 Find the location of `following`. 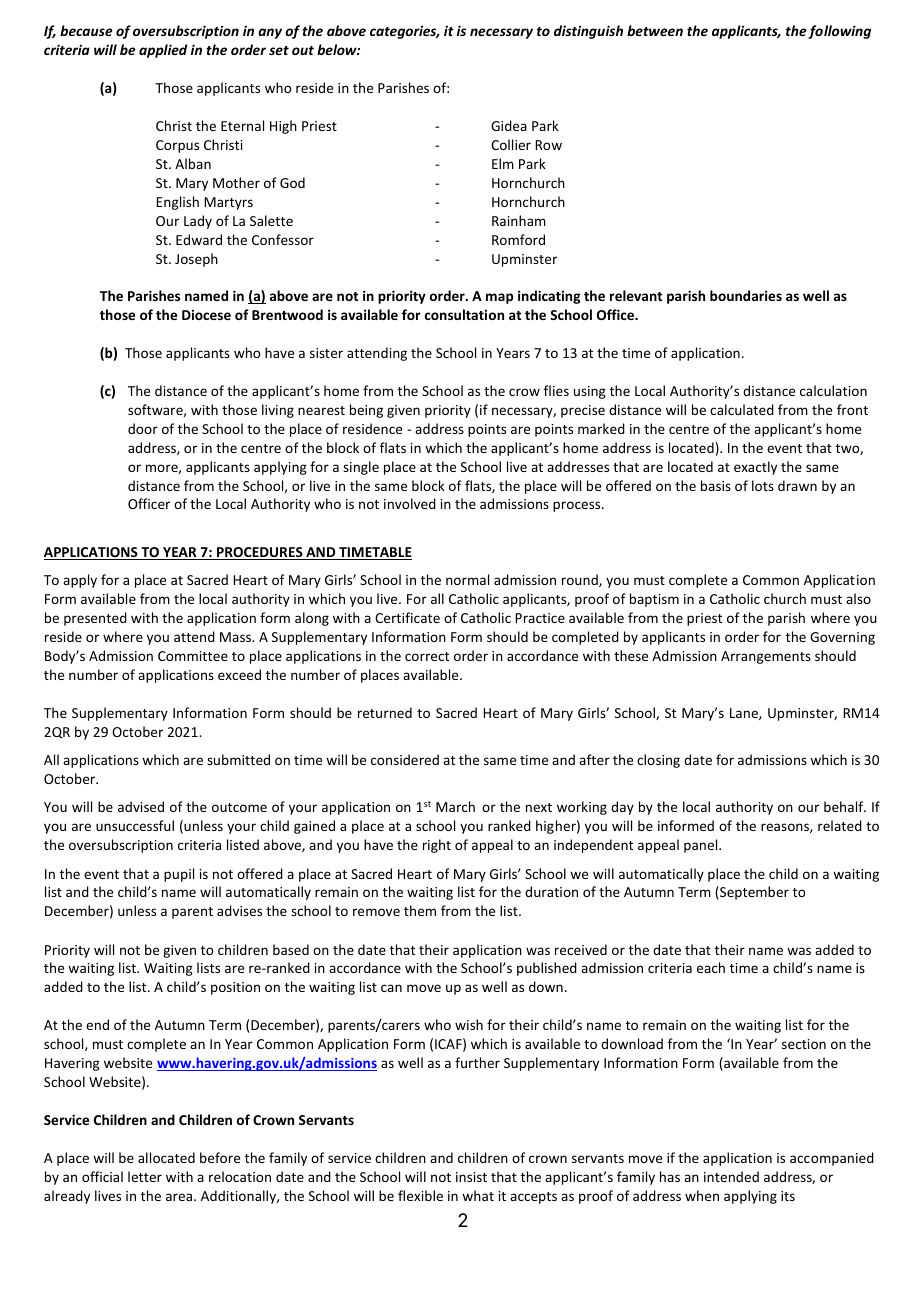

following is located at coordinates (839, 32).
